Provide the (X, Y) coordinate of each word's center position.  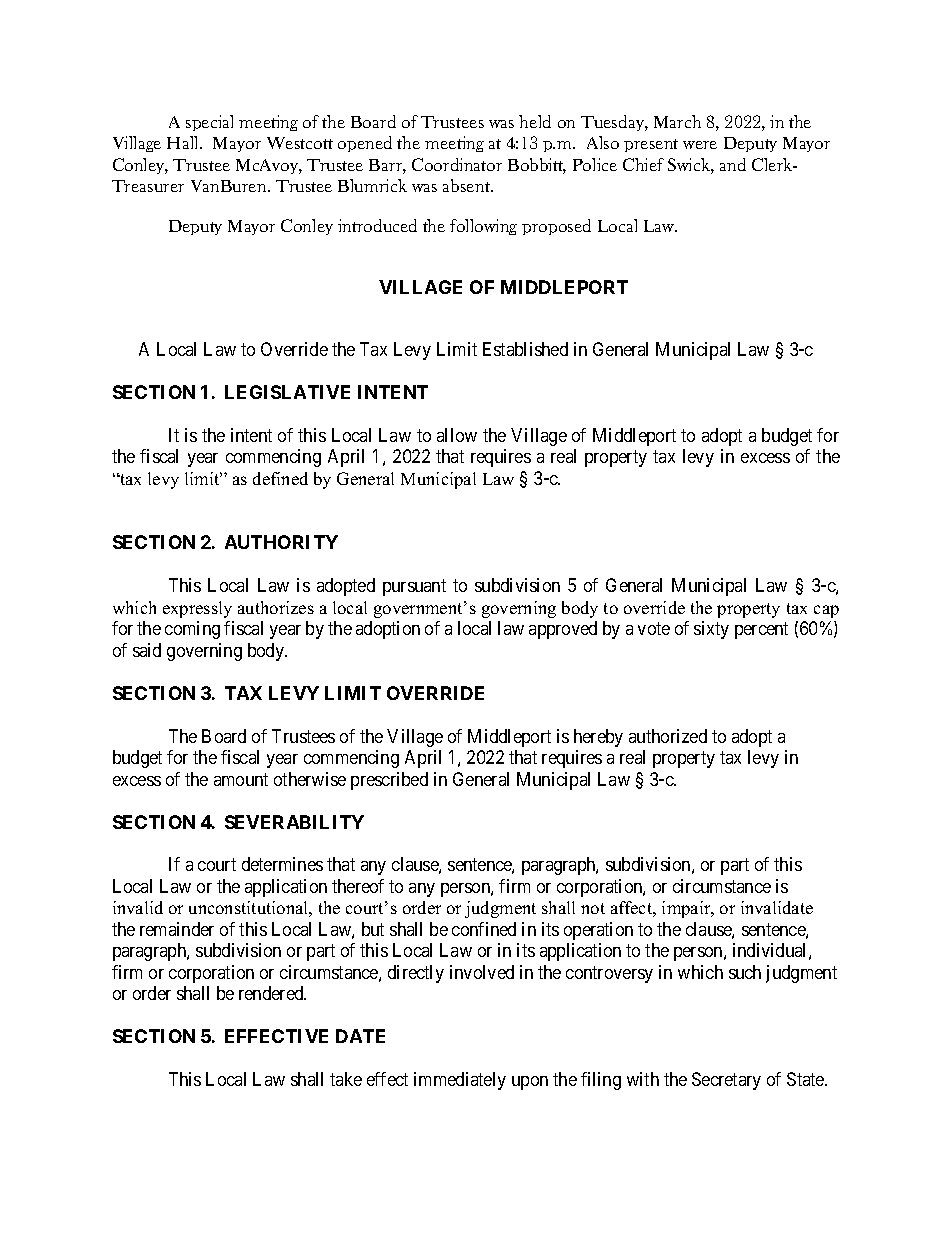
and (733, 164)
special (209, 123)
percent (761, 630)
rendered (272, 993)
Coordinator (457, 164)
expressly (197, 609)
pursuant (414, 587)
